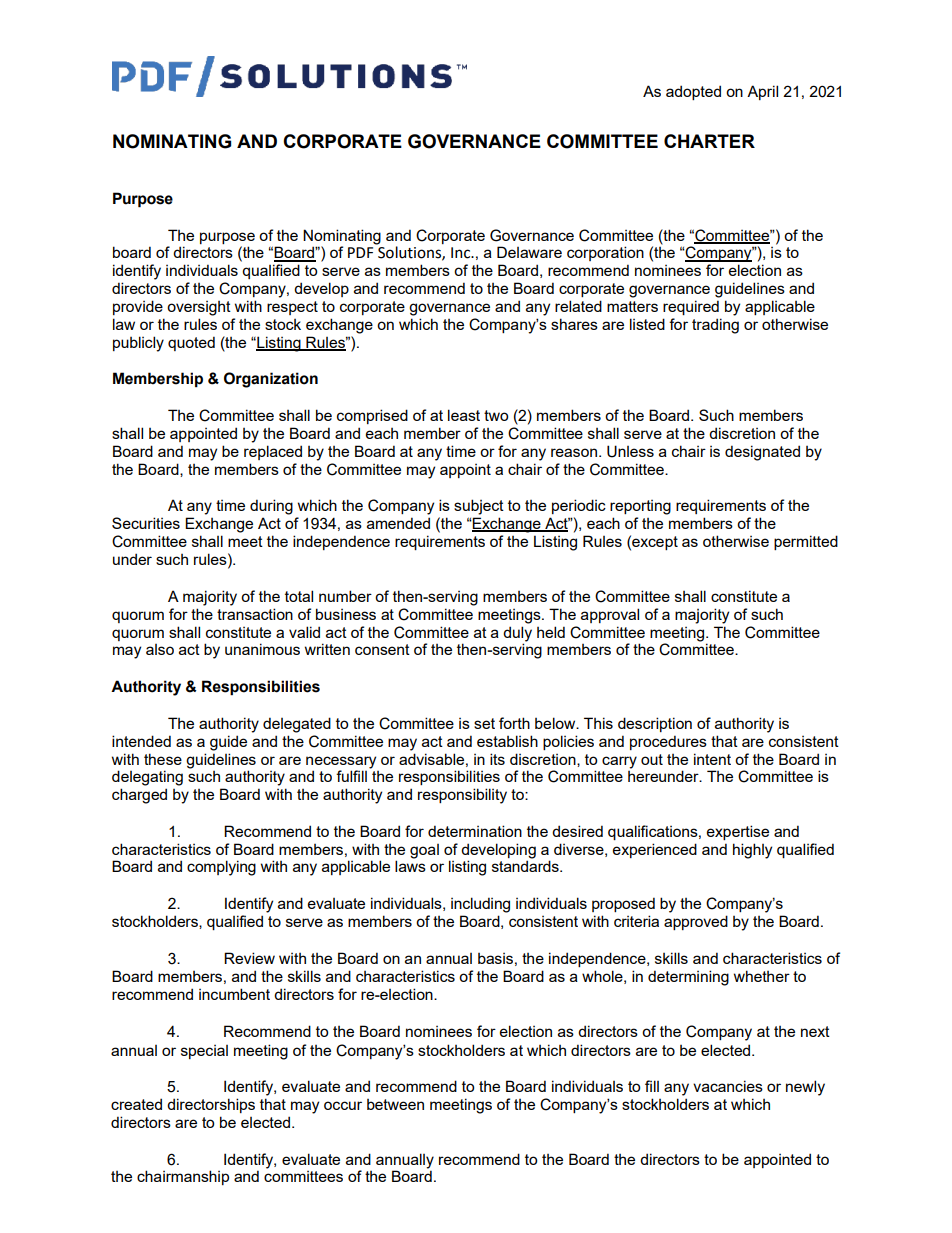 This image has height=1233, width=952. I want to click on special, so click(204, 1052).
